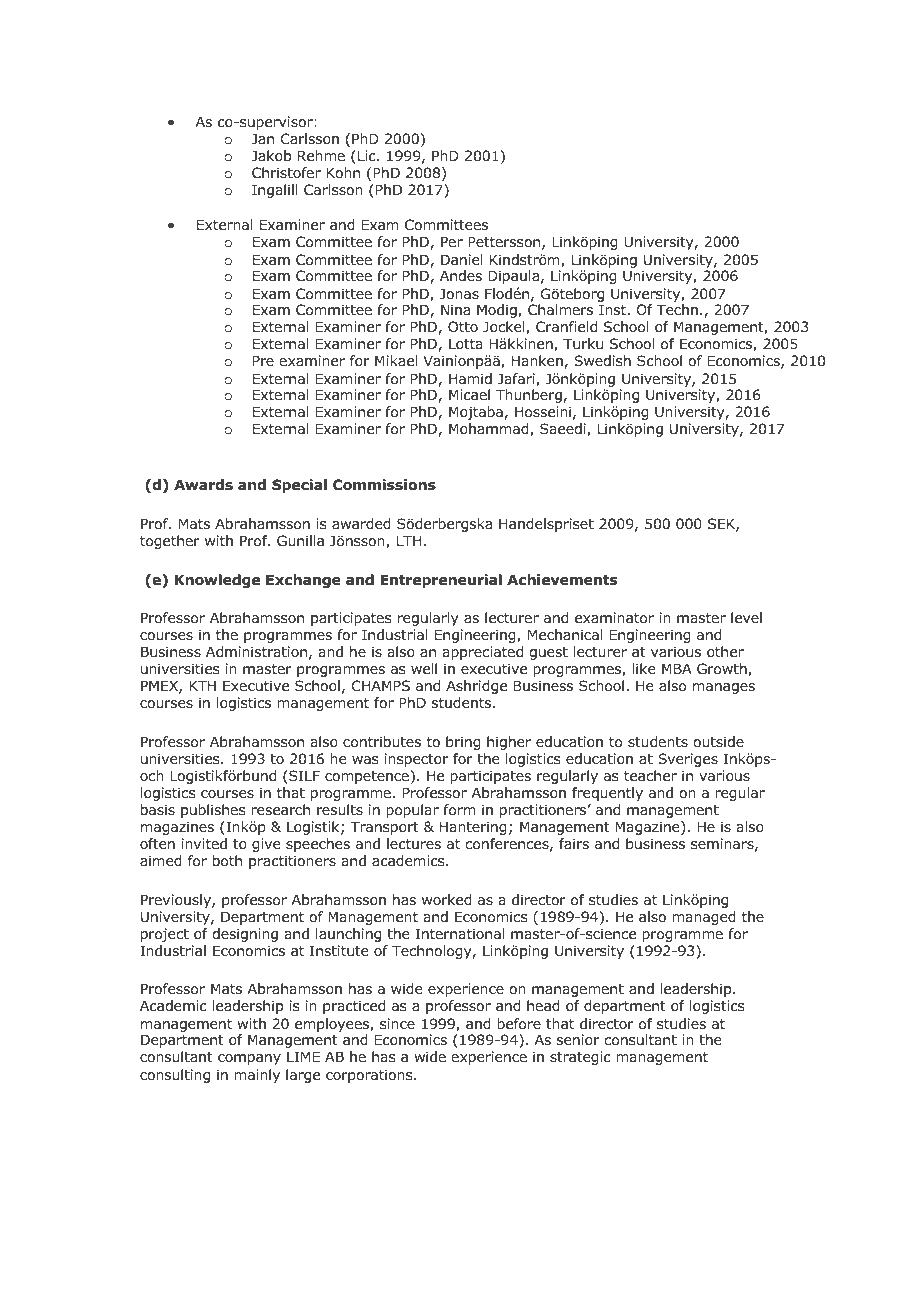 This screenshot has height=1308, width=924. I want to click on publishes, so click(213, 811).
